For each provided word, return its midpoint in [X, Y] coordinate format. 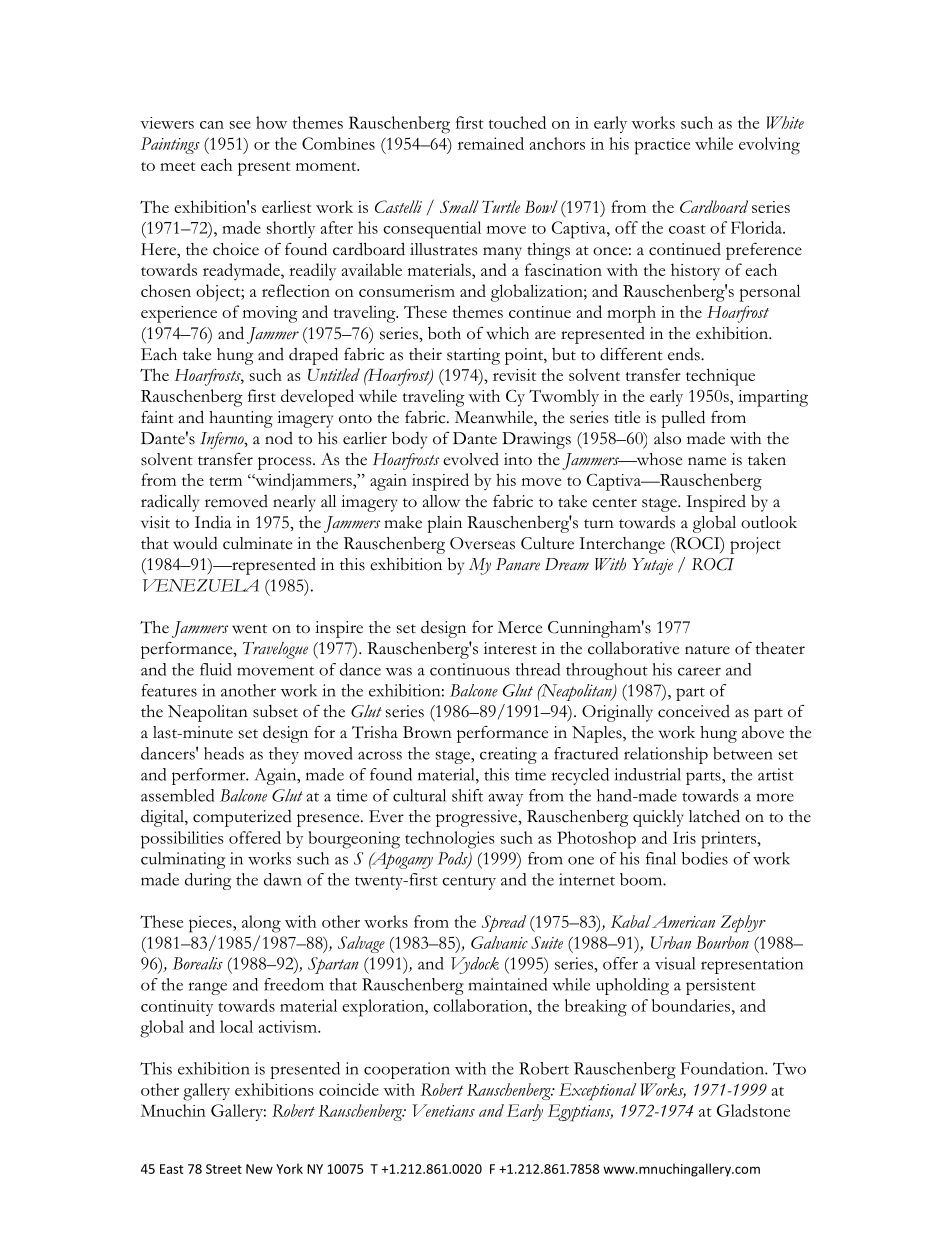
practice [662, 146]
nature [707, 650]
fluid [216, 669]
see [240, 125]
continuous [470, 669]
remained [491, 143]
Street [224, 1169]
